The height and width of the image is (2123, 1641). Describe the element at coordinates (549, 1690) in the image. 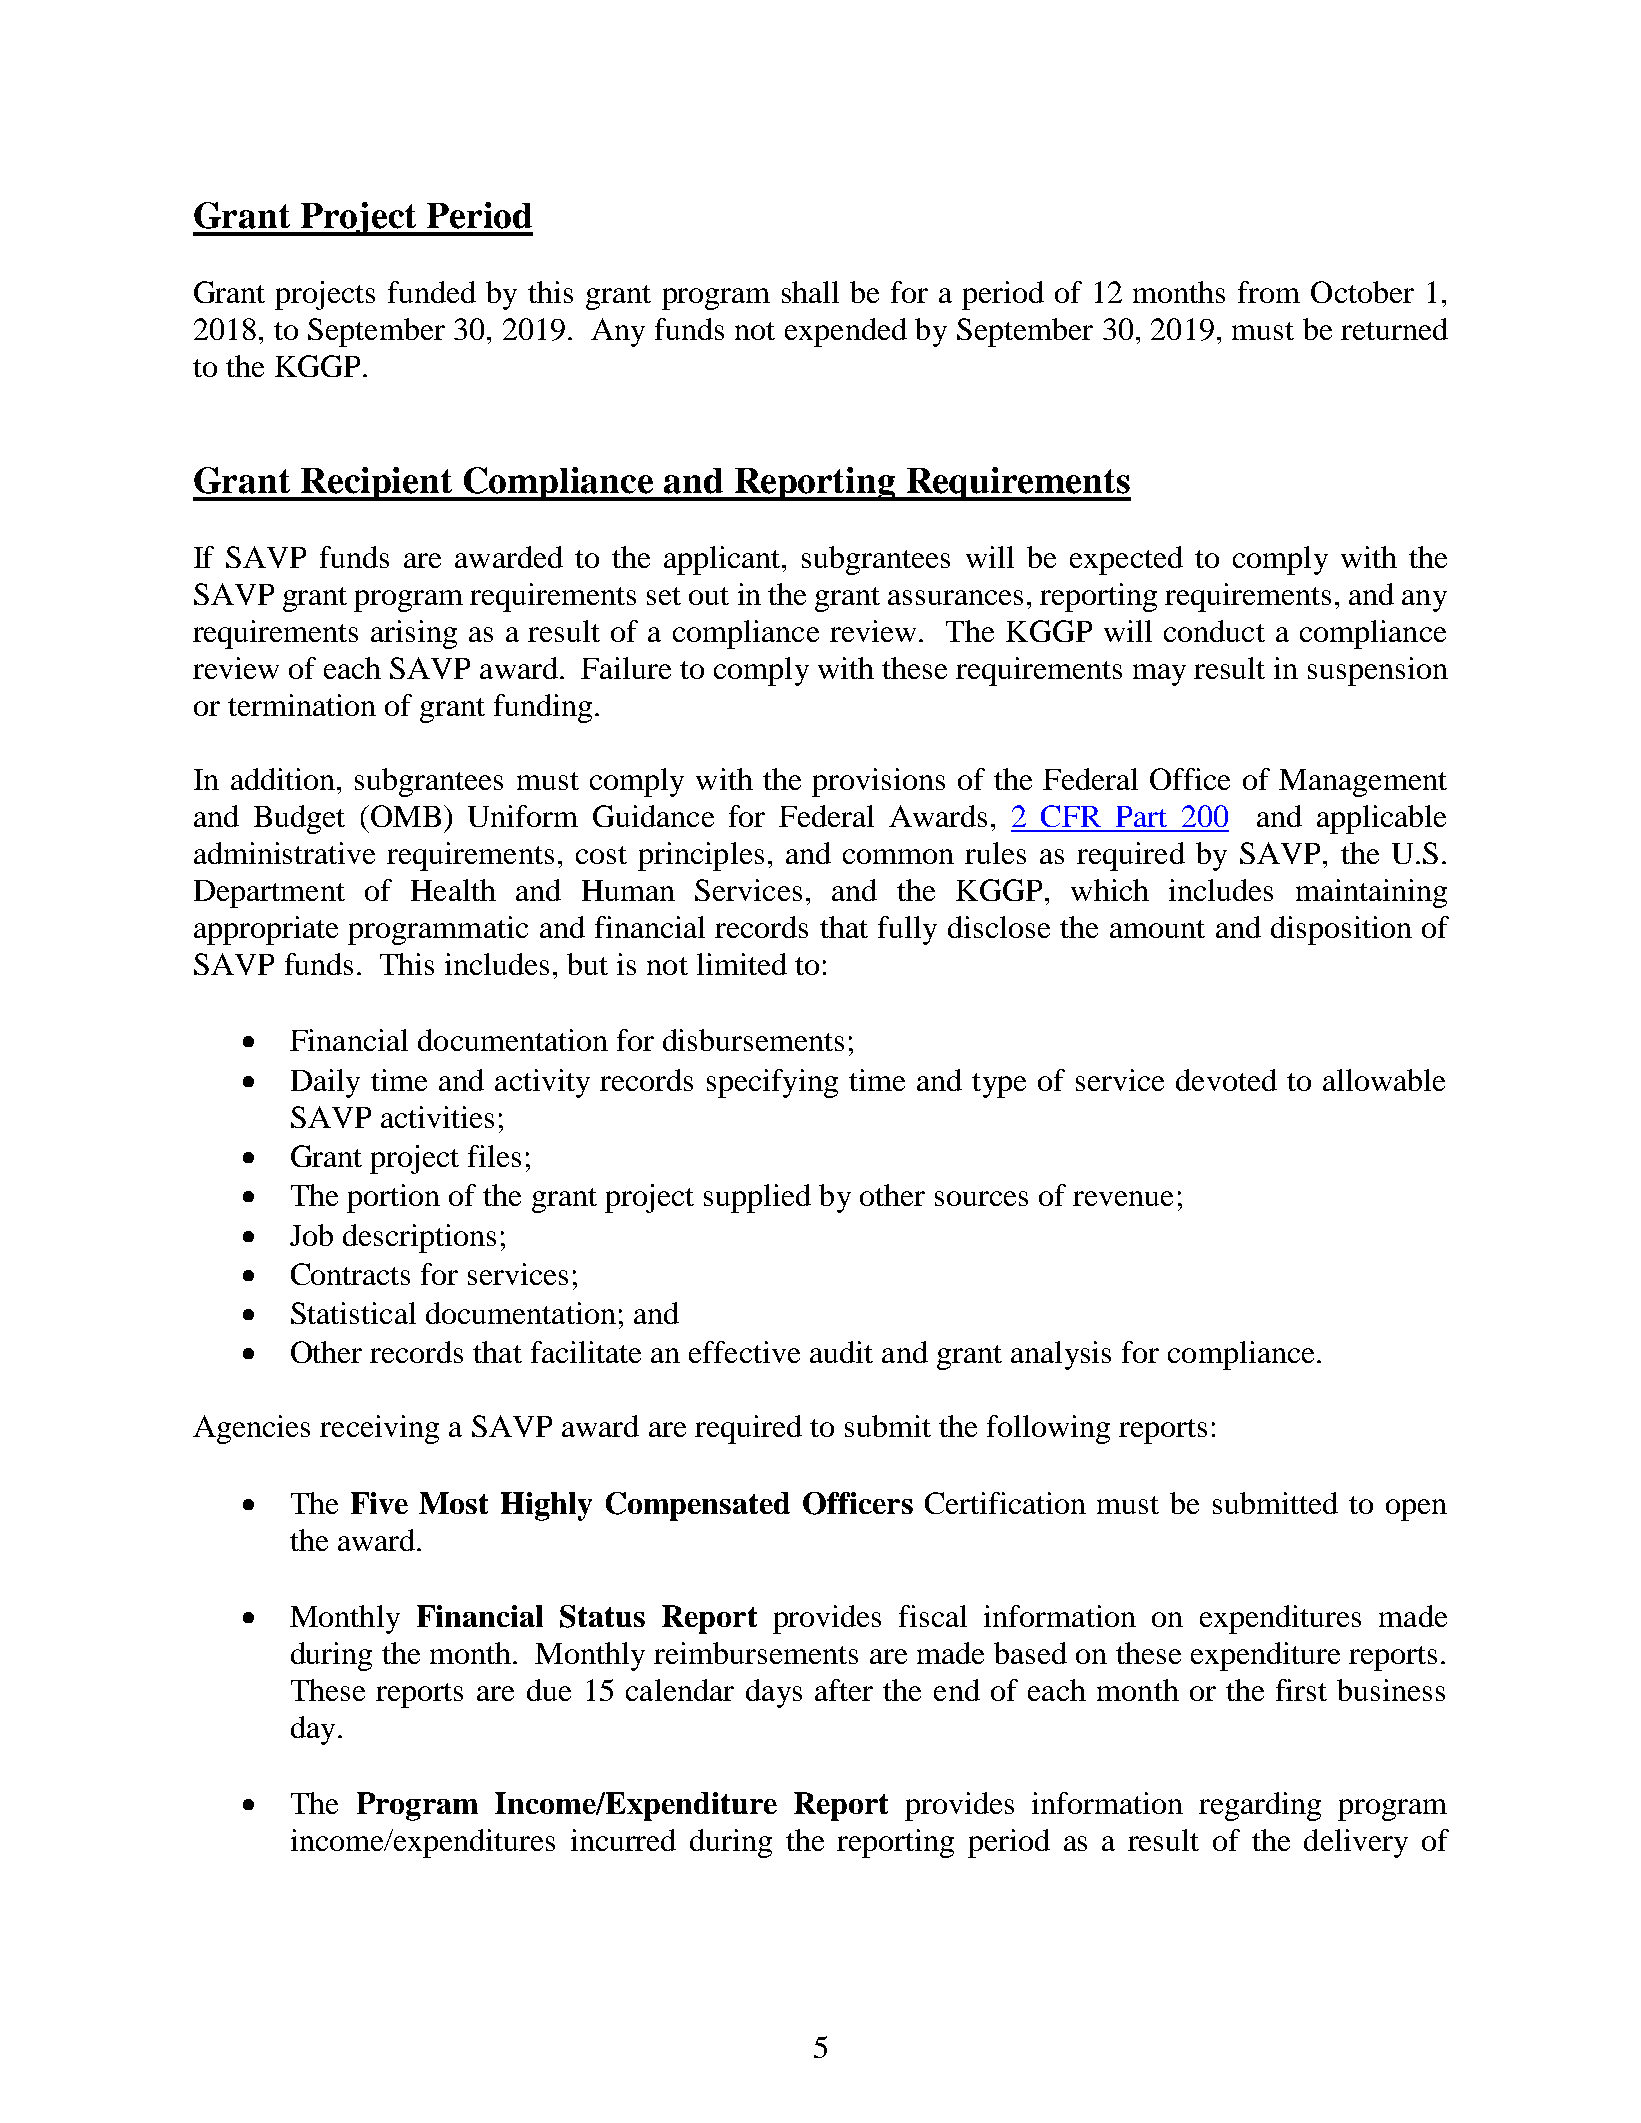

I see `due` at that location.
